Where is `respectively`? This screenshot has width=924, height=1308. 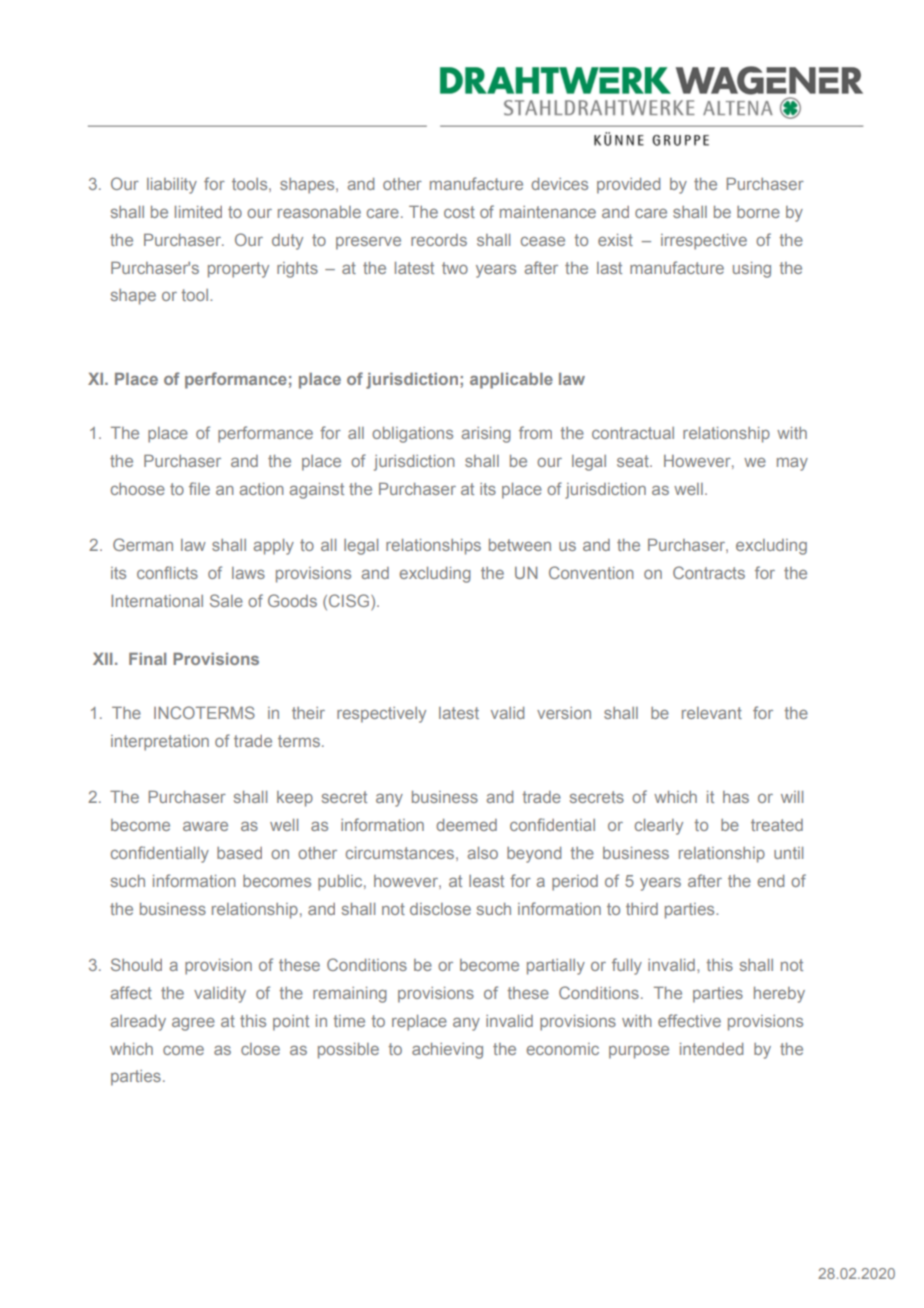
respectively is located at coordinates (381, 715).
